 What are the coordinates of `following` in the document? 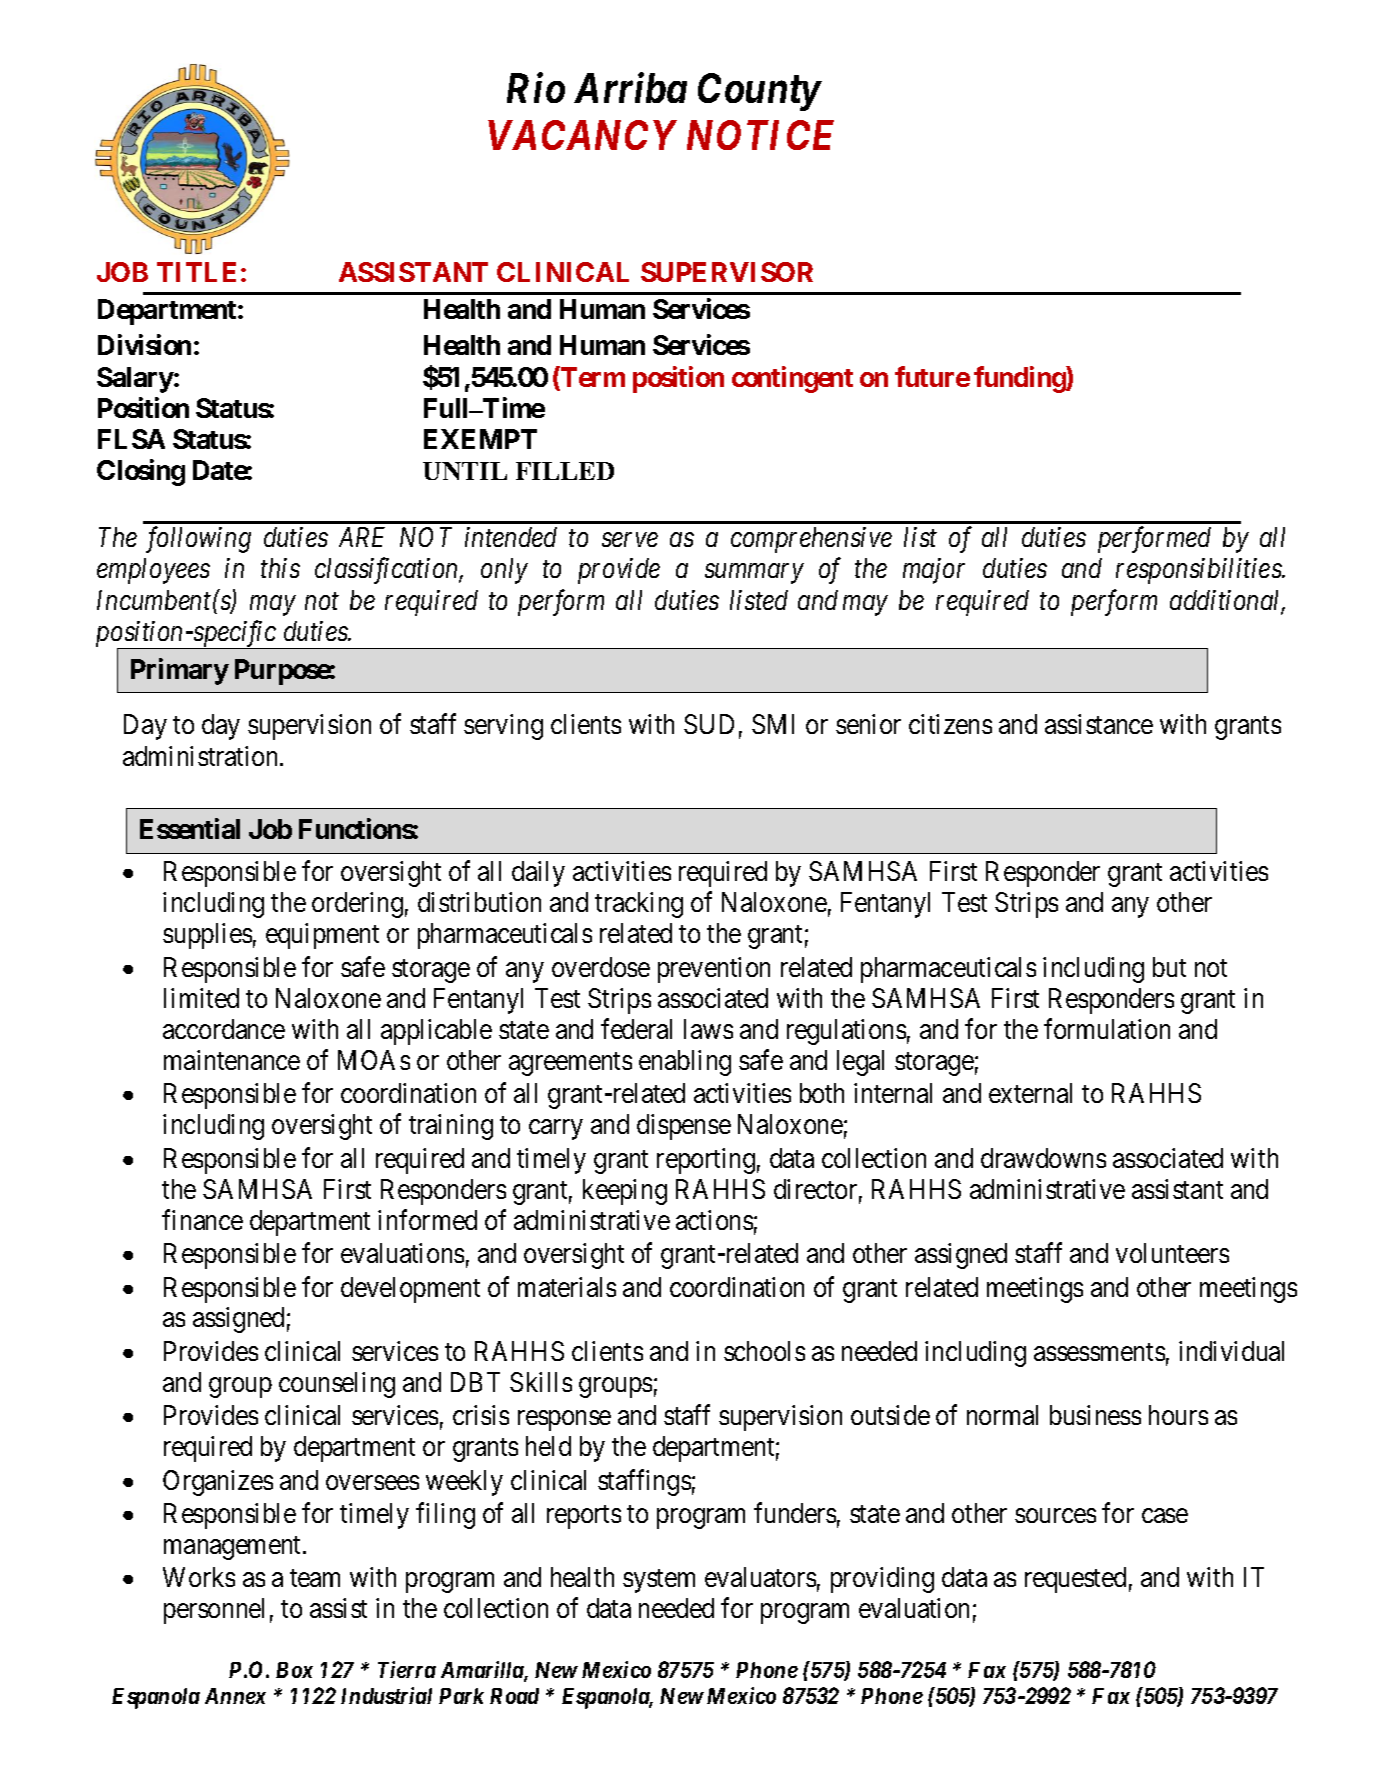 It's located at (198, 540).
